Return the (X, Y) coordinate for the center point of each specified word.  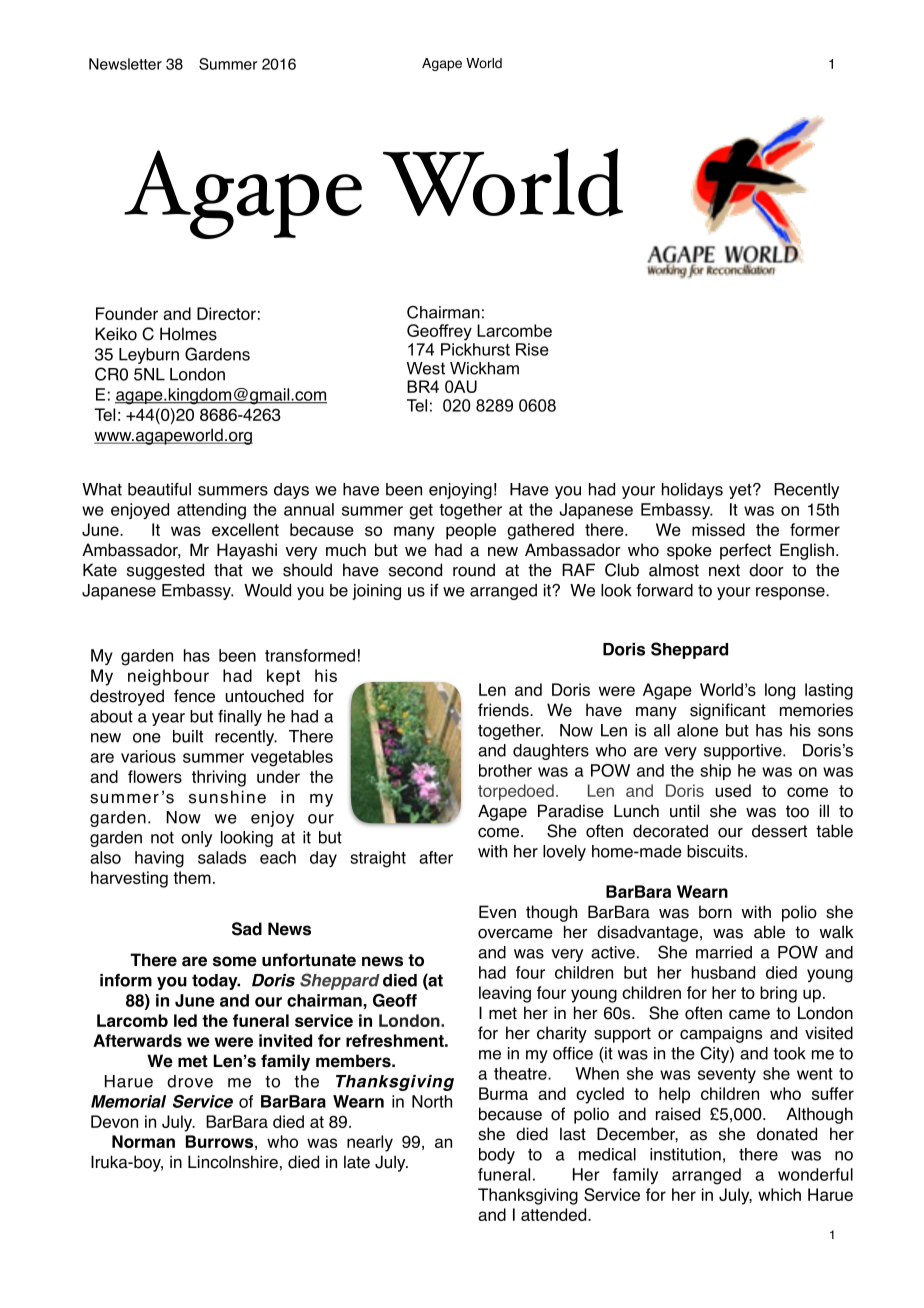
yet (741, 491)
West (426, 368)
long (780, 691)
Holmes (188, 334)
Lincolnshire (233, 1162)
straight (378, 859)
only (196, 839)
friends (504, 710)
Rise (532, 349)
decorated (670, 831)
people (471, 531)
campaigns (721, 1034)
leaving (505, 994)
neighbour (168, 677)
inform (126, 980)
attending (211, 511)
